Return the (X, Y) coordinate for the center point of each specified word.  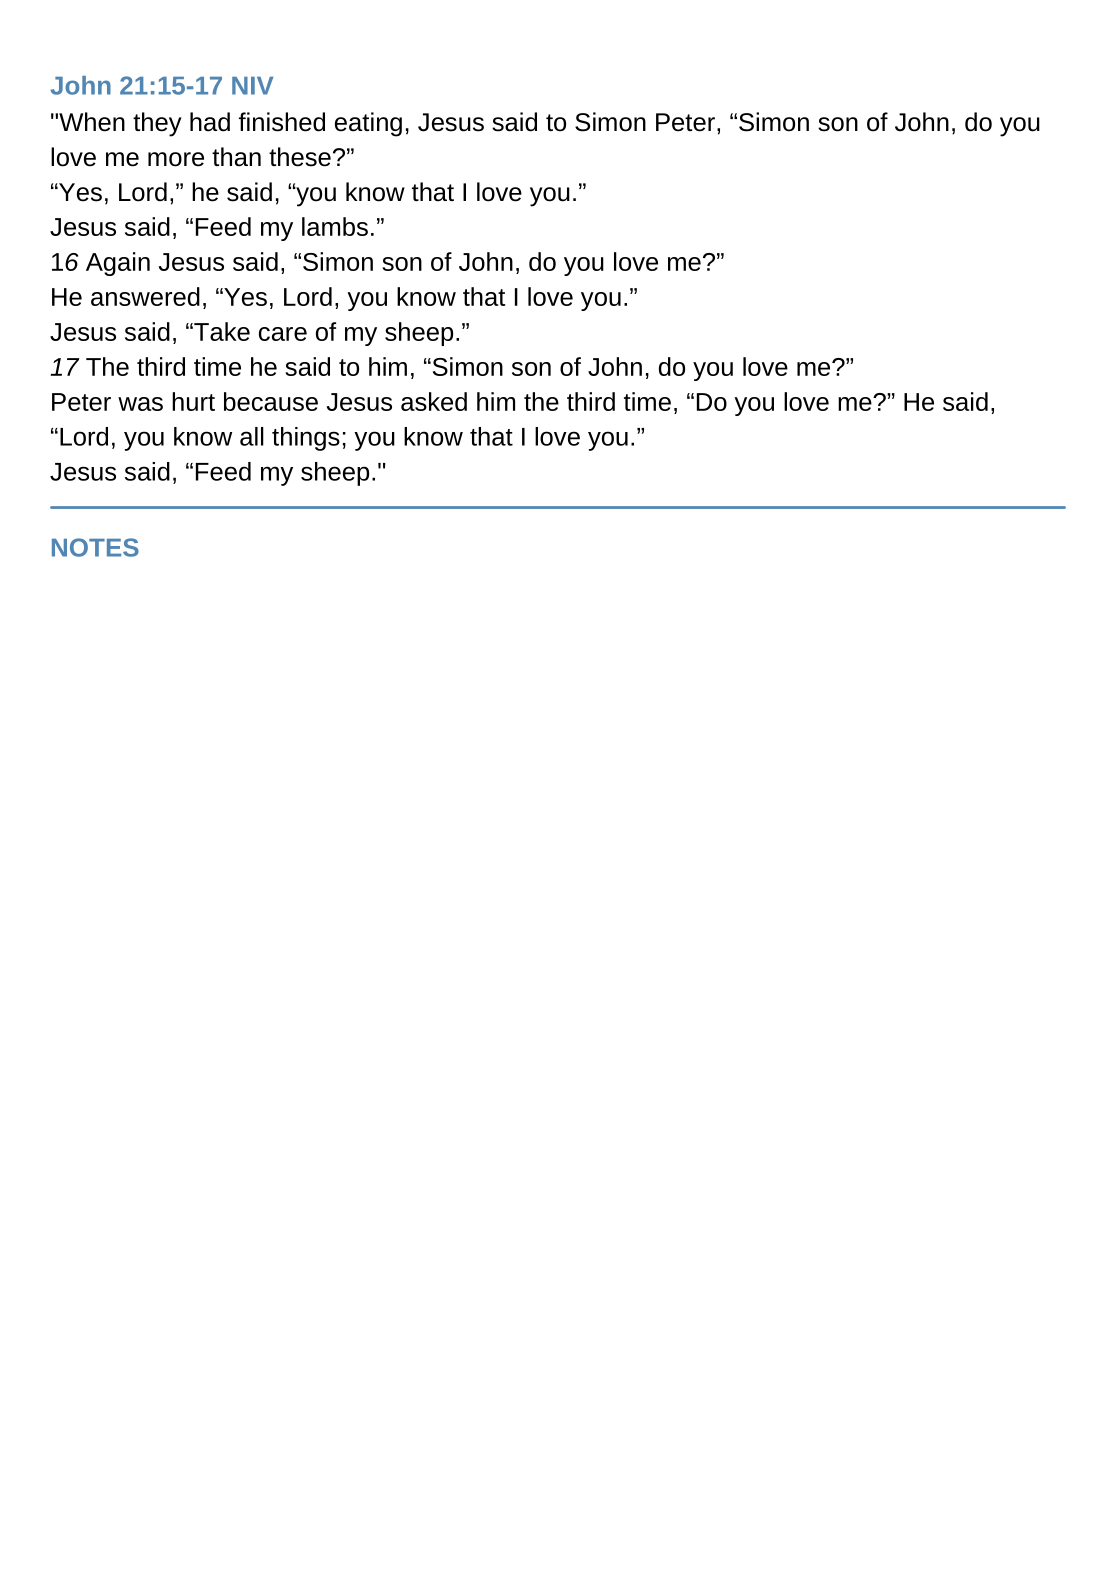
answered (145, 296)
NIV (252, 86)
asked (434, 401)
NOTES (95, 547)
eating (368, 124)
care (283, 334)
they (157, 124)
